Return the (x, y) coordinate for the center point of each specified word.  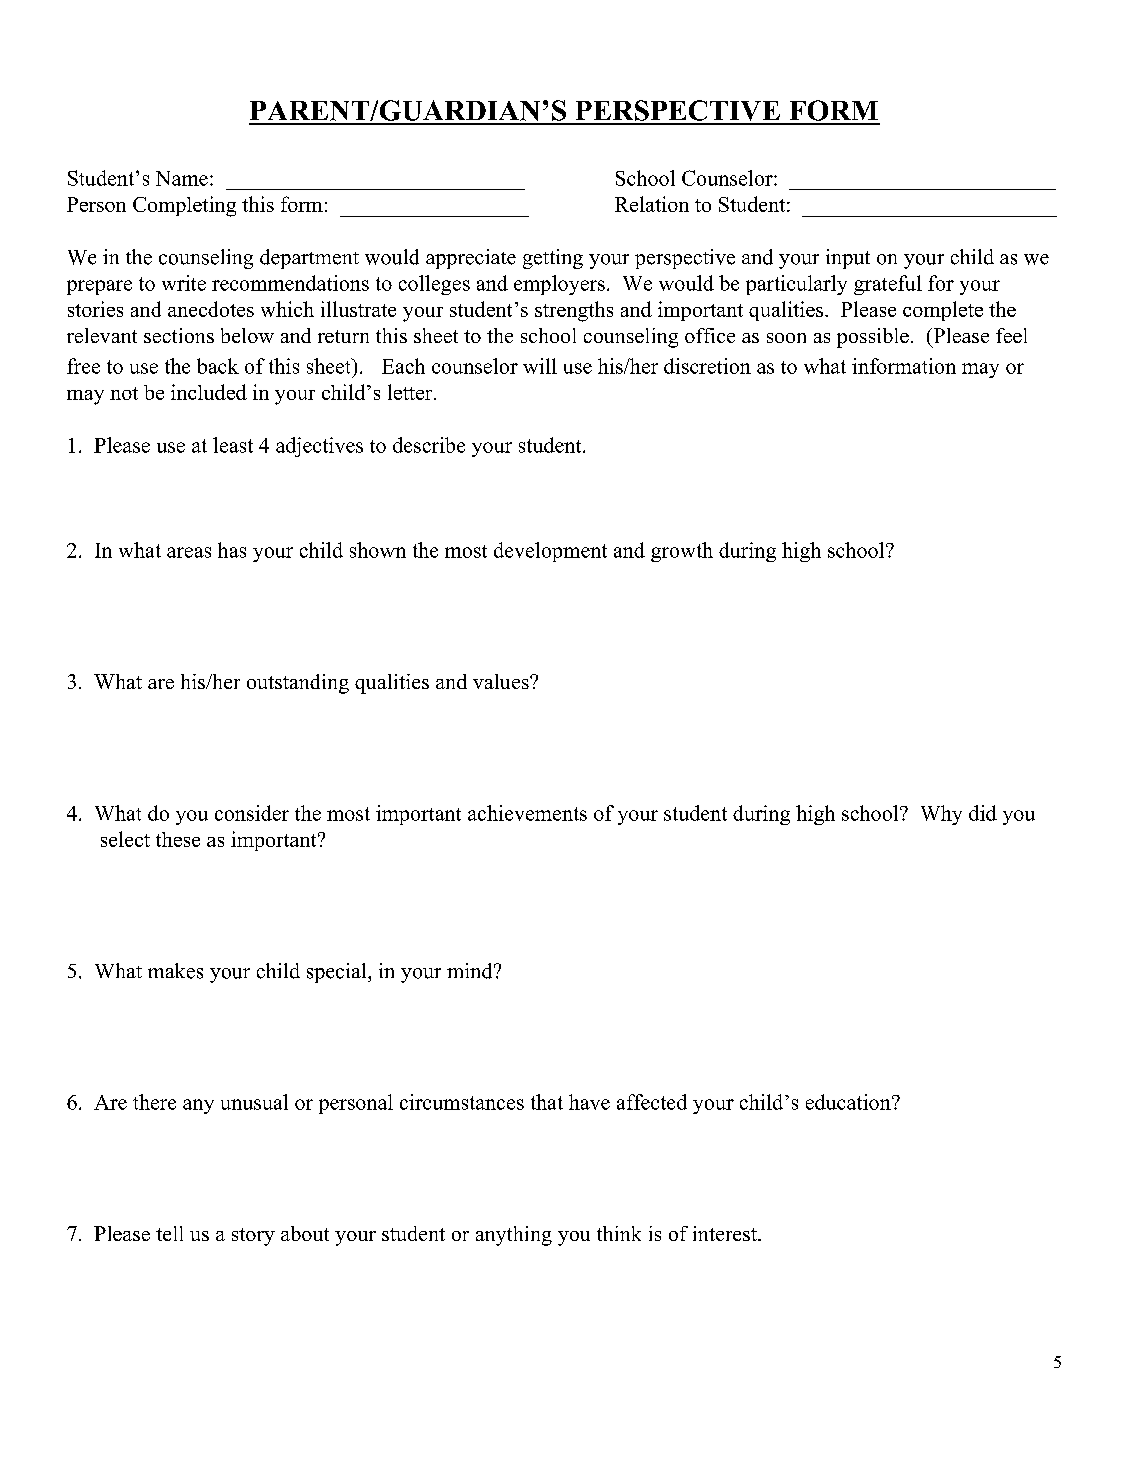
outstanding (298, 684)
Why (941, 815)
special (338, 973)
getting (553, 259)
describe (429, 445)
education (848, 1102)
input (848, 259)
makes (175, 971)
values (502, 681)
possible (873, 338)
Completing (184, 206)
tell (169, 1233)
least (233, 445)
